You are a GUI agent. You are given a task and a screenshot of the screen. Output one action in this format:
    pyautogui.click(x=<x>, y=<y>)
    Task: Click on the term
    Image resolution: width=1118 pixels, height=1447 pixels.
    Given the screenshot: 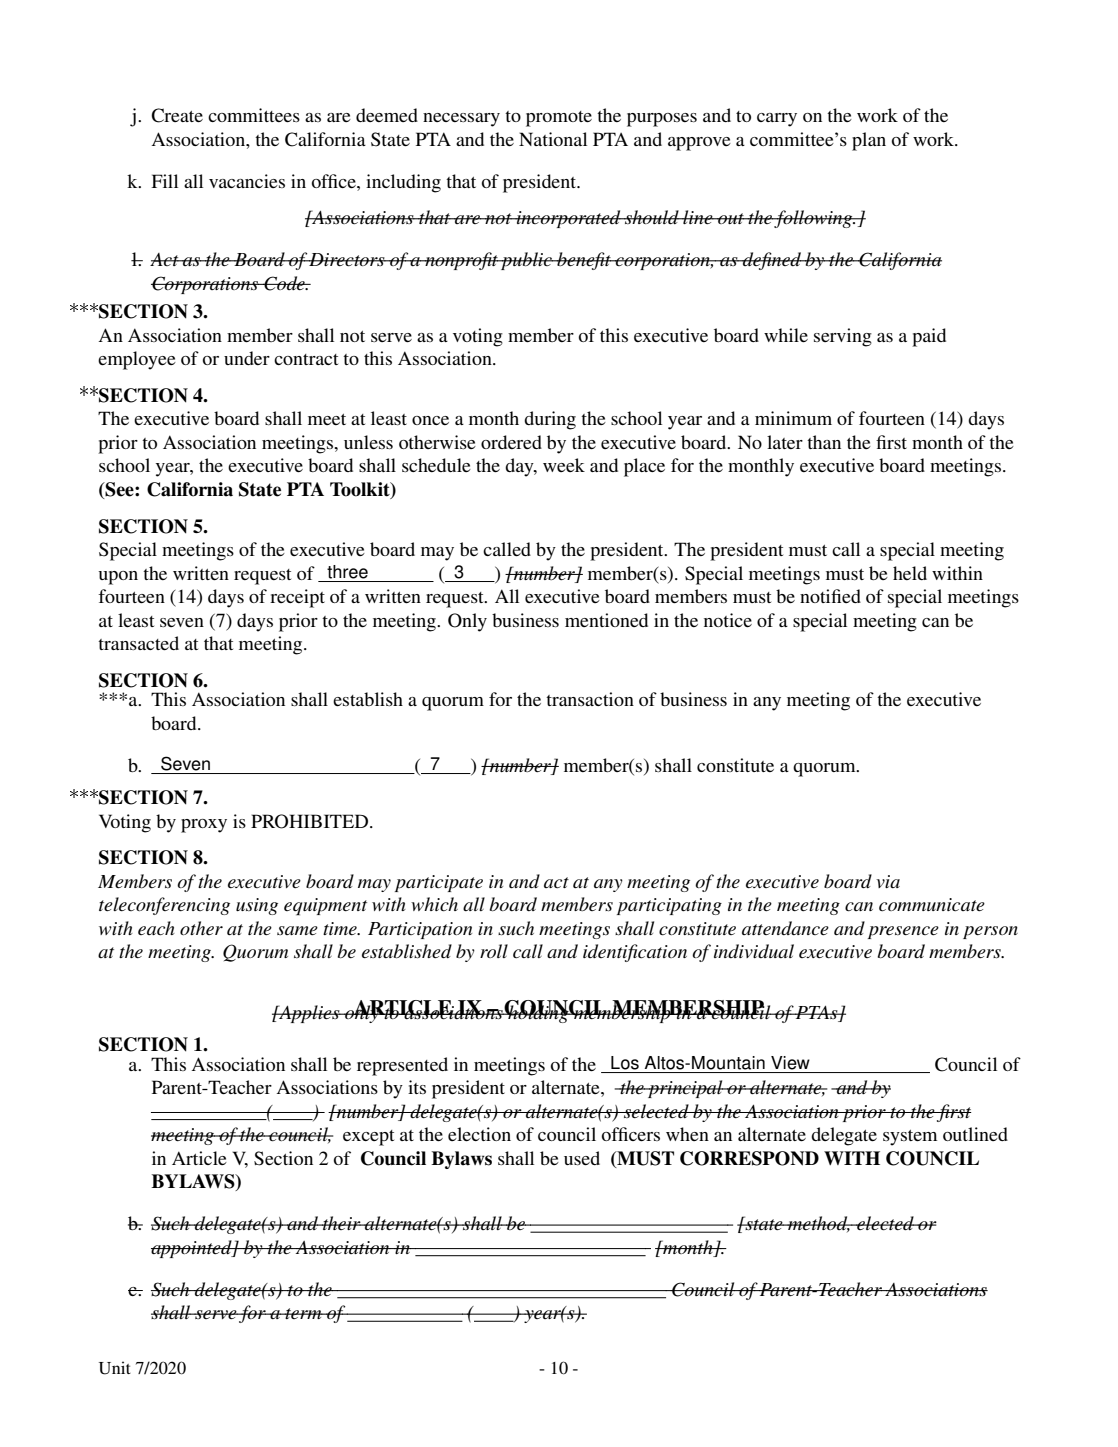 What is the action you would take?
    pyautogui.click(x=304, y=1313)
